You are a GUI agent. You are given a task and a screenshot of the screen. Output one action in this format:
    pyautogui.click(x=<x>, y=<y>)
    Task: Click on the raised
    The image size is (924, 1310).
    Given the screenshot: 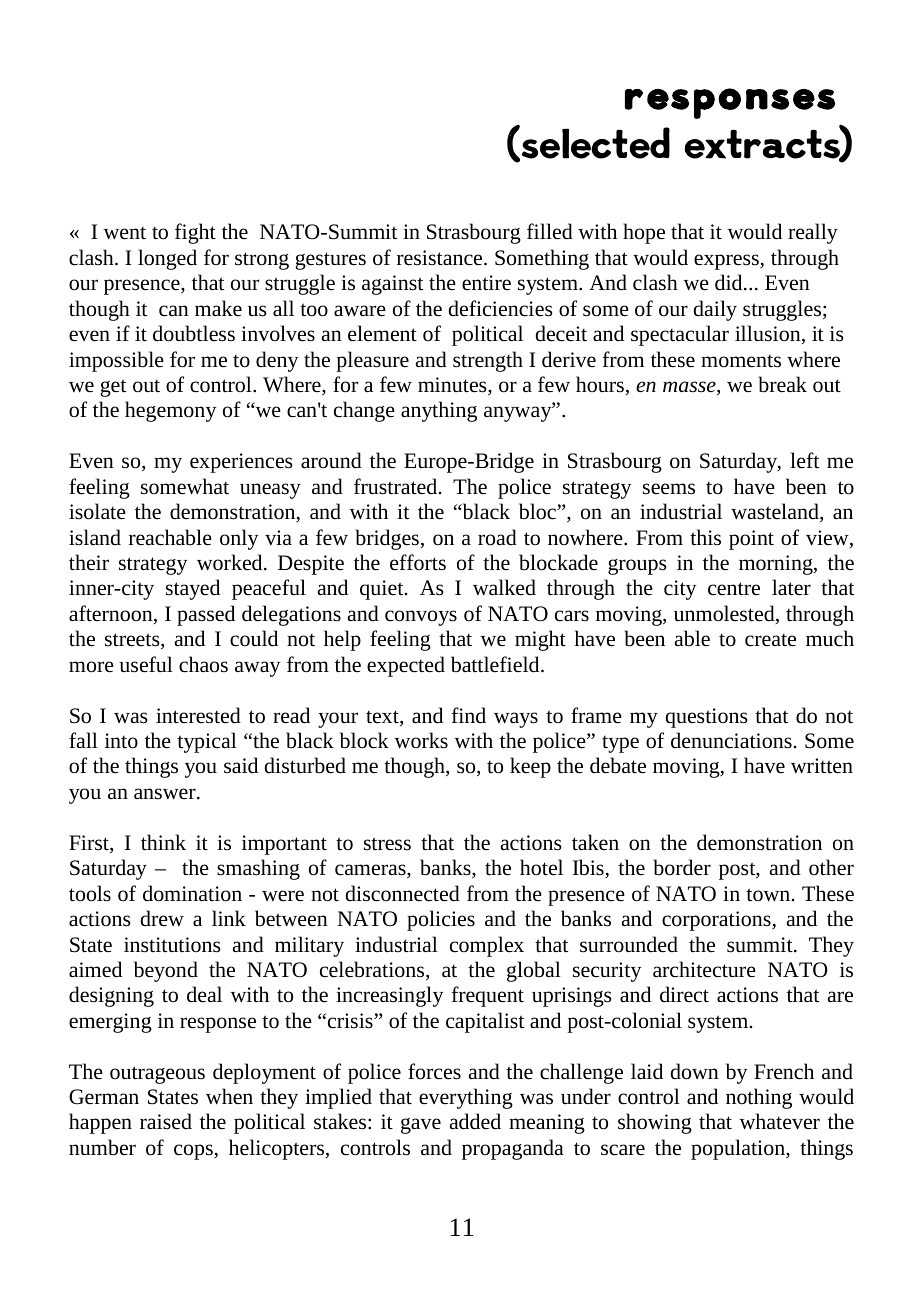 What is the action you would take?
    pyautogui.click(x=166, y=1121)
